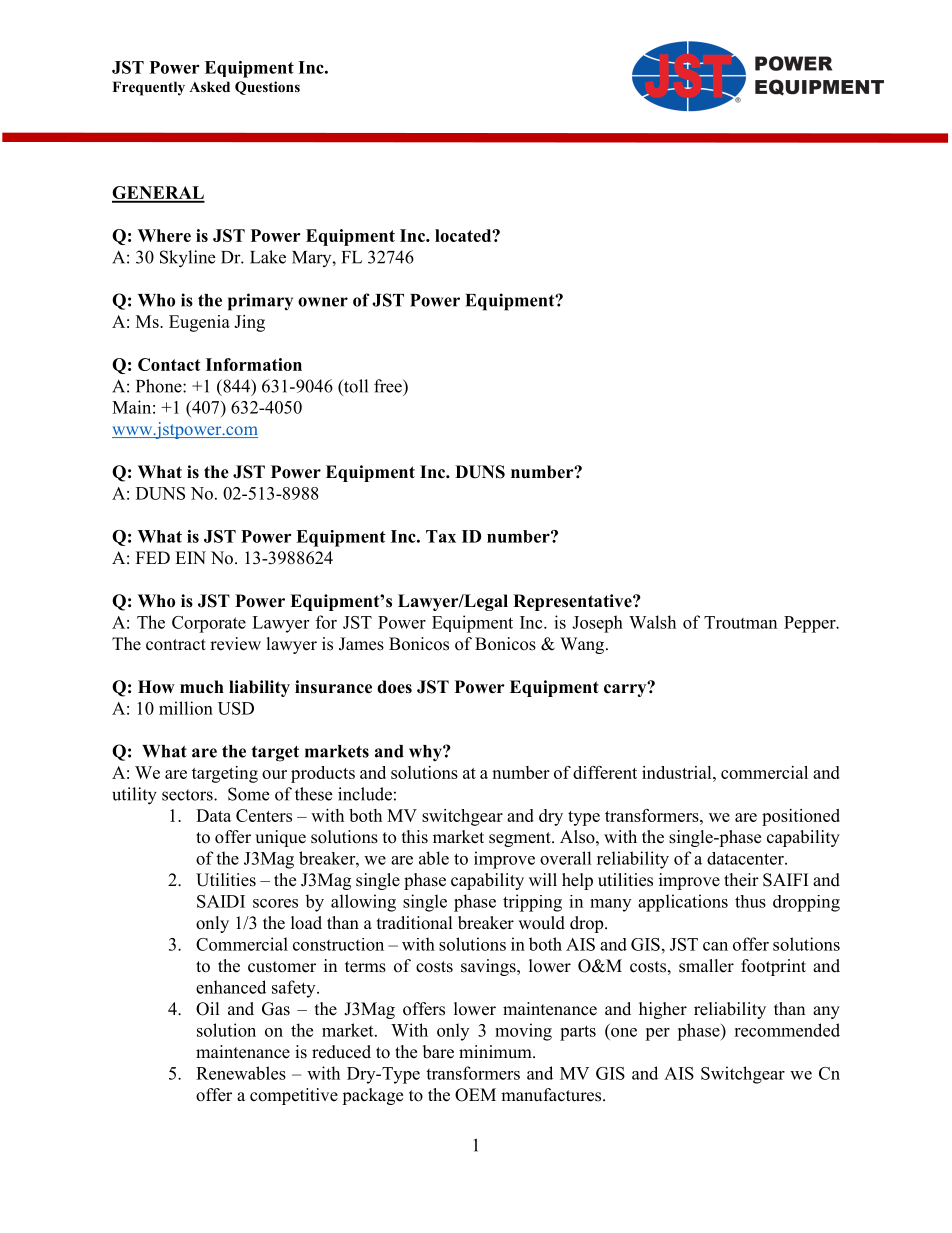 The image size is (952, 1233). Describe the element at coordinates (441, 536) in the document. I see `Tax` at that location.
